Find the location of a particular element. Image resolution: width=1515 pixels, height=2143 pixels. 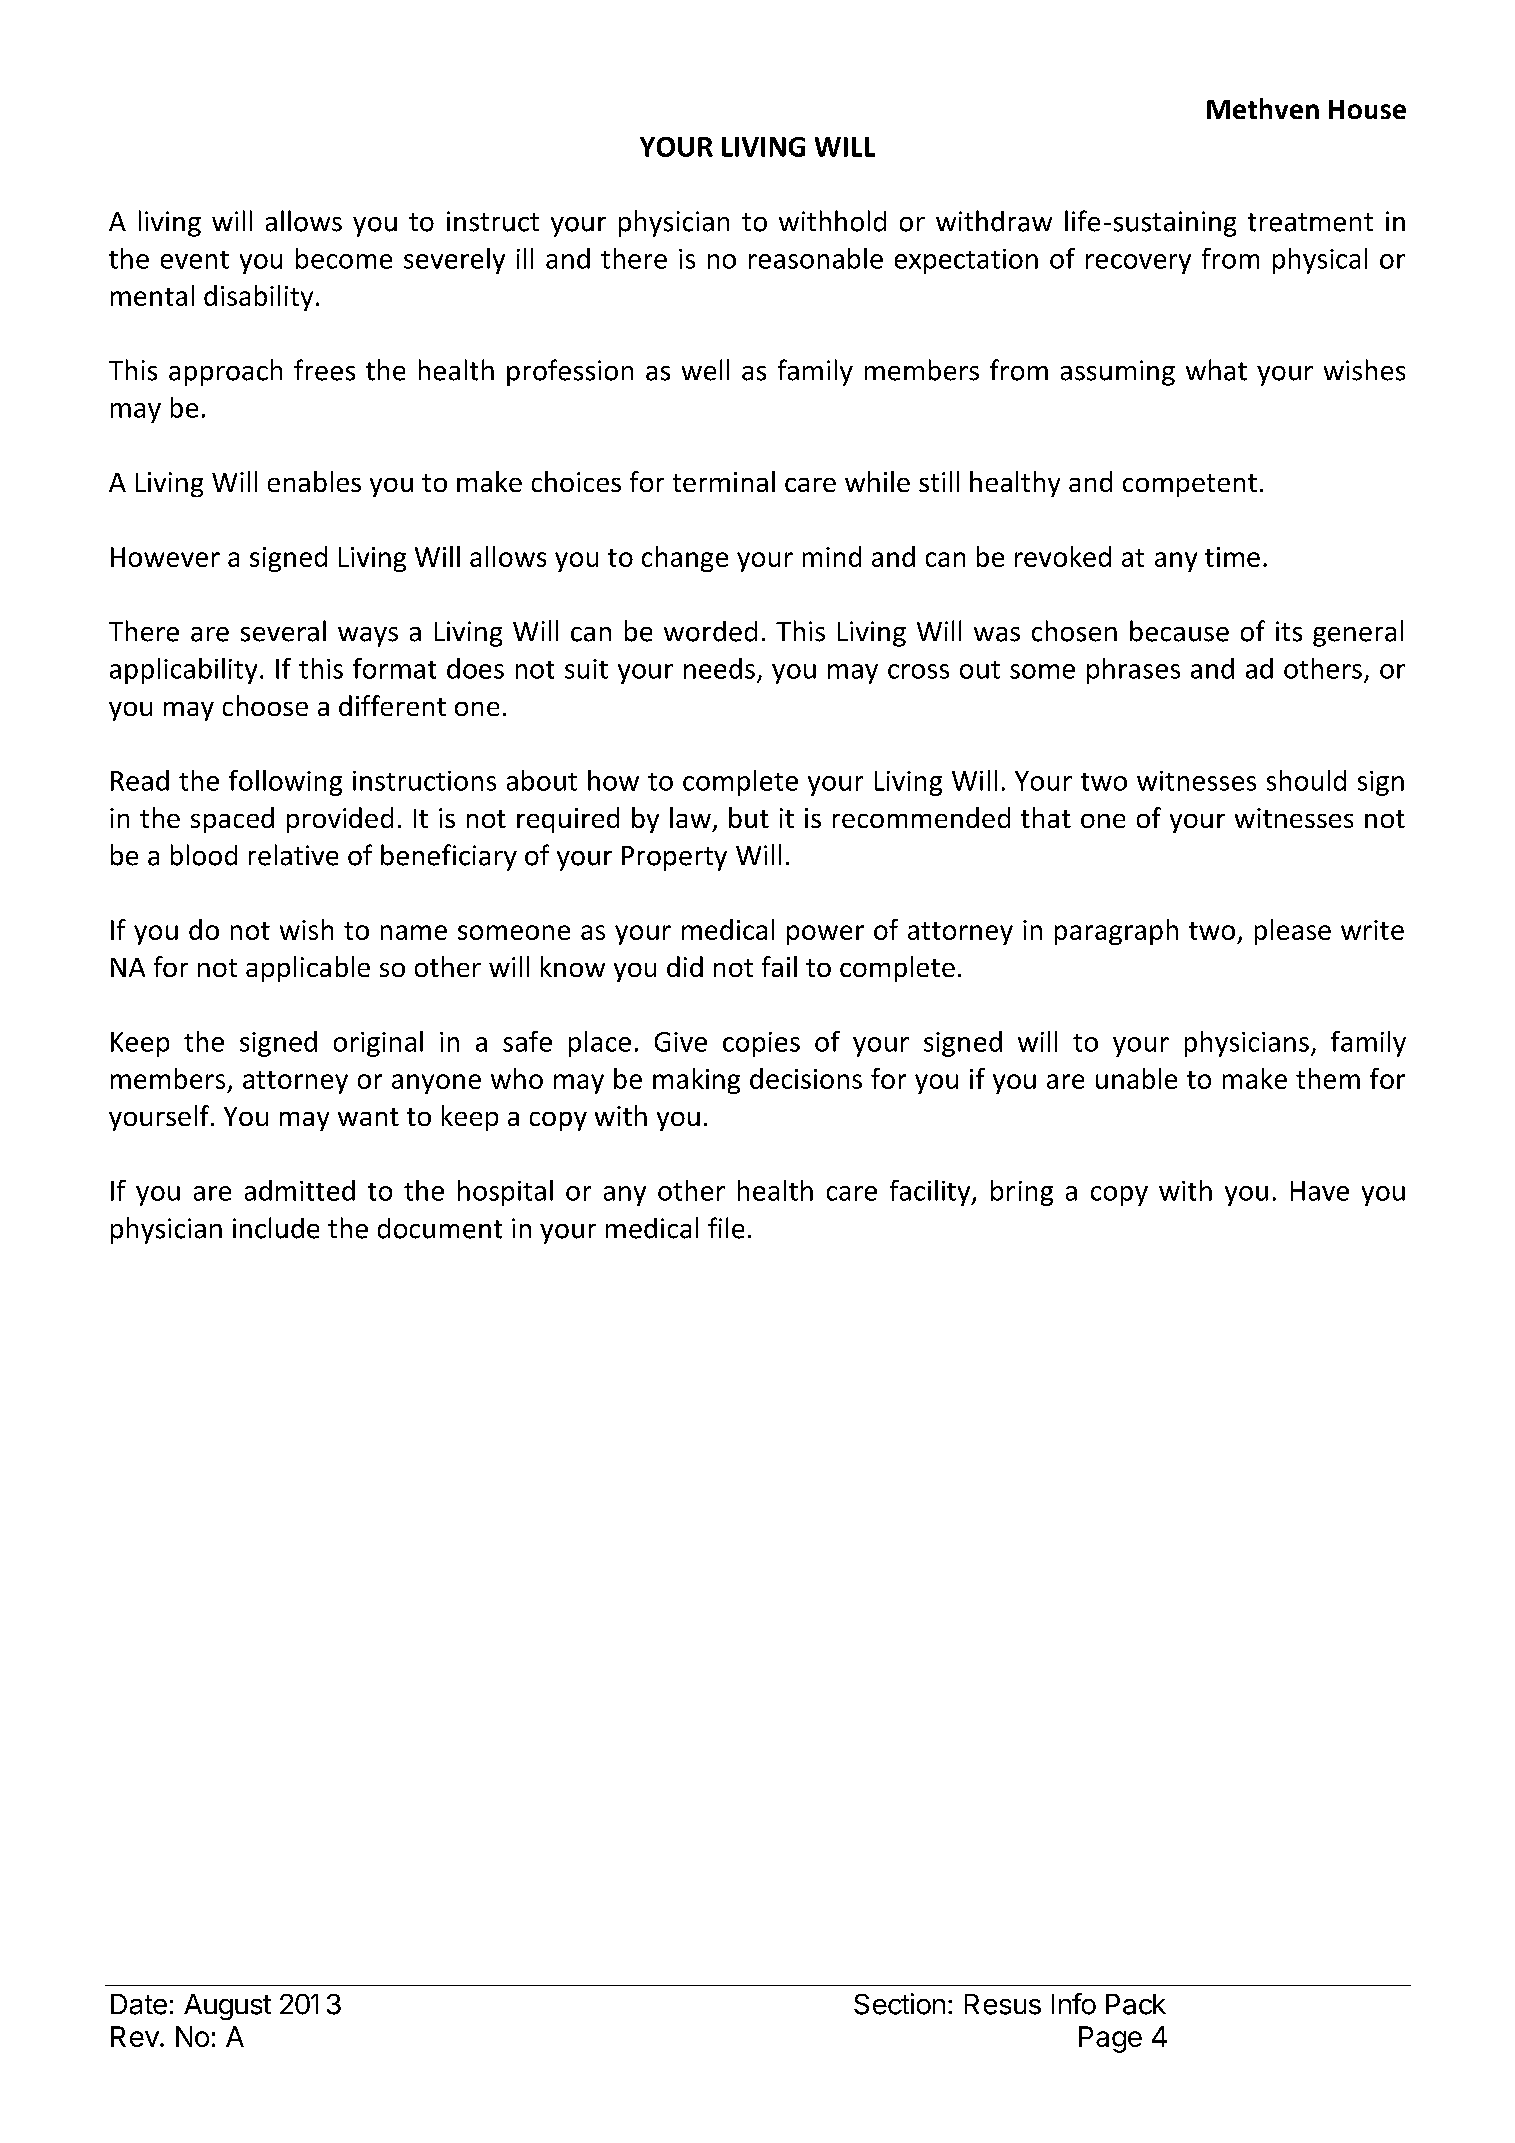

reasonable is located at coordinates (816, 258).
